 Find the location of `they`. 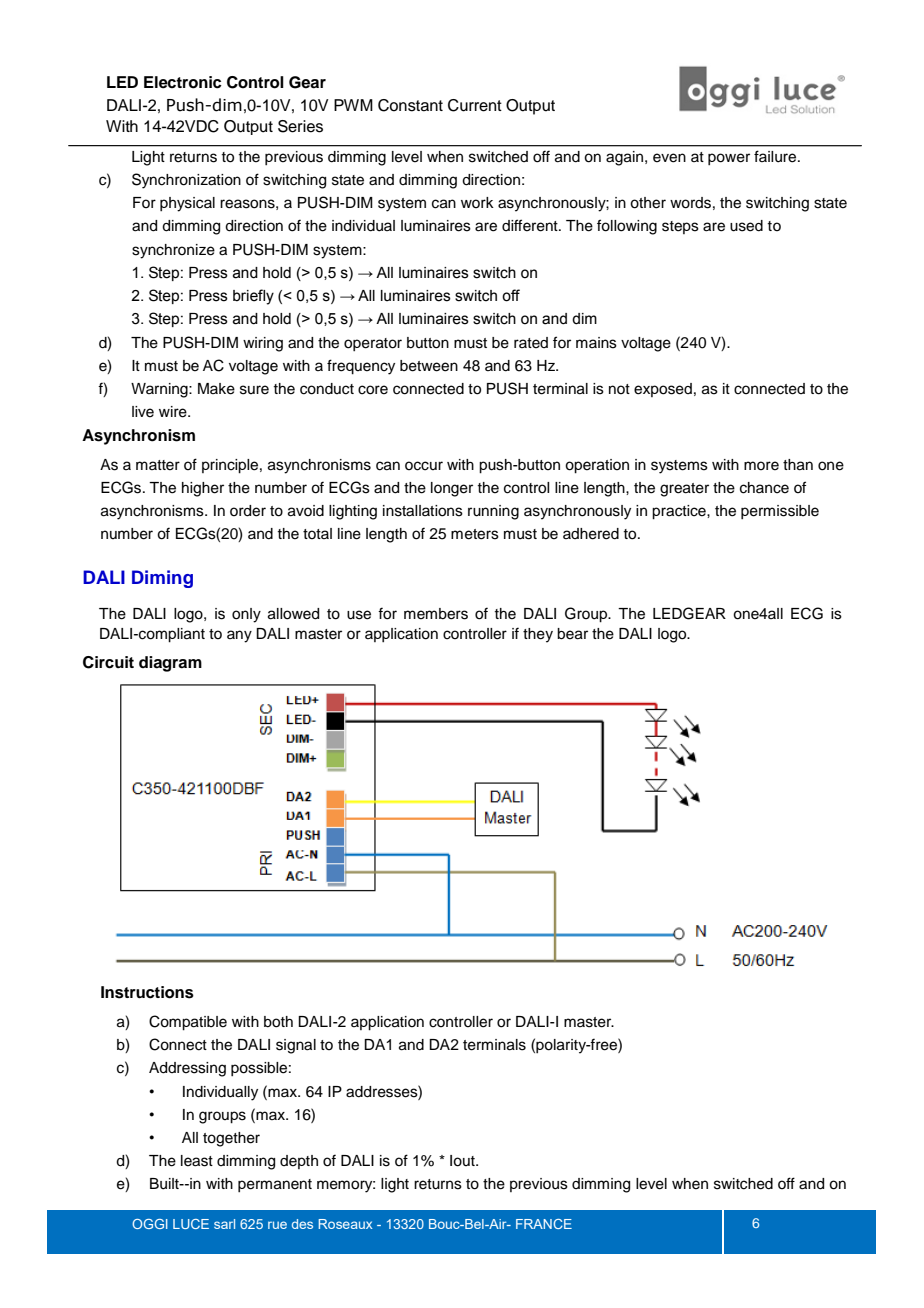

they is located at coordinates (538, 635).
